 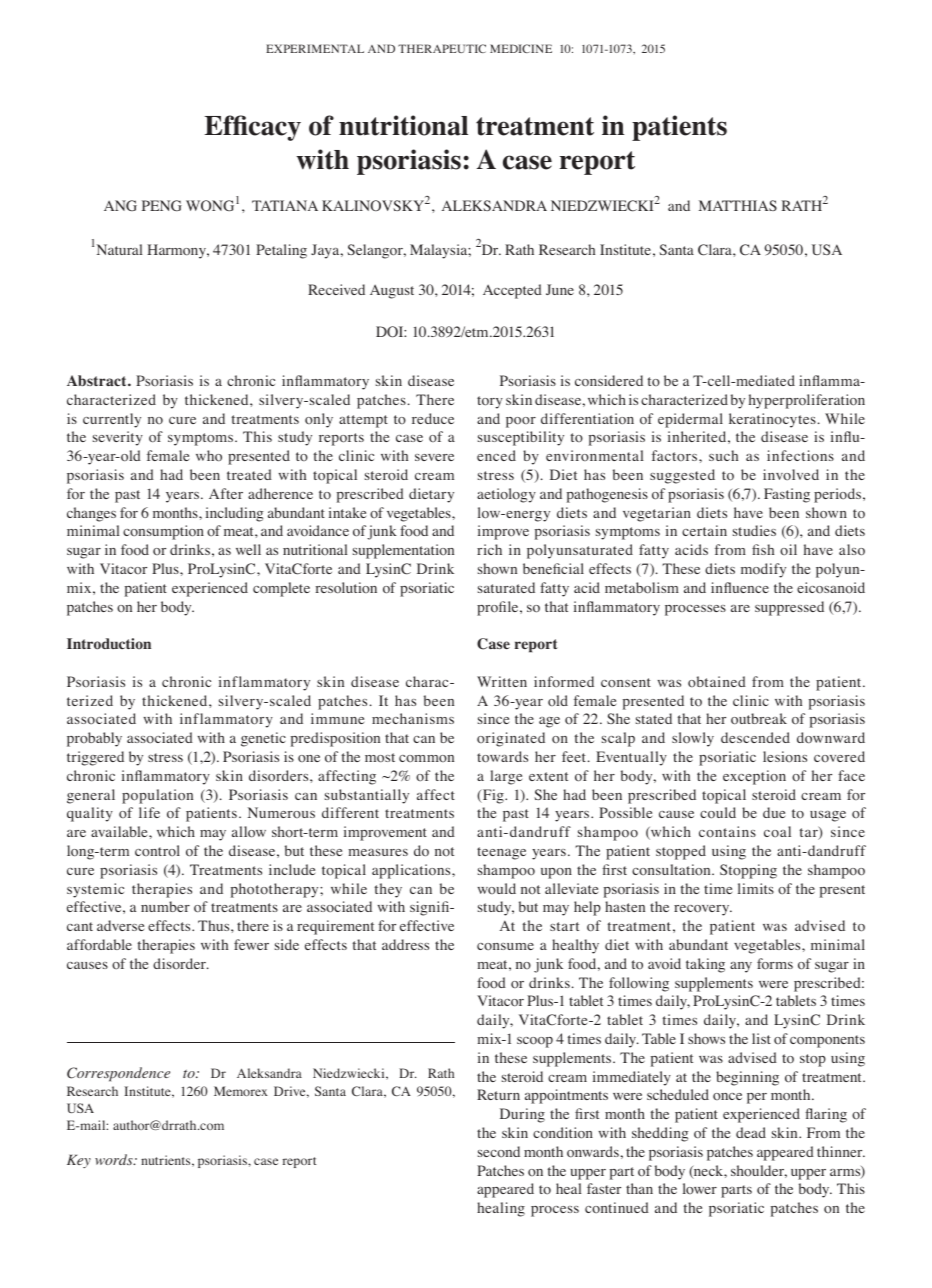 What do you see at coordinates (756, 888) in the screenshot?
I see `limits` at bounding box center [756, 888].
